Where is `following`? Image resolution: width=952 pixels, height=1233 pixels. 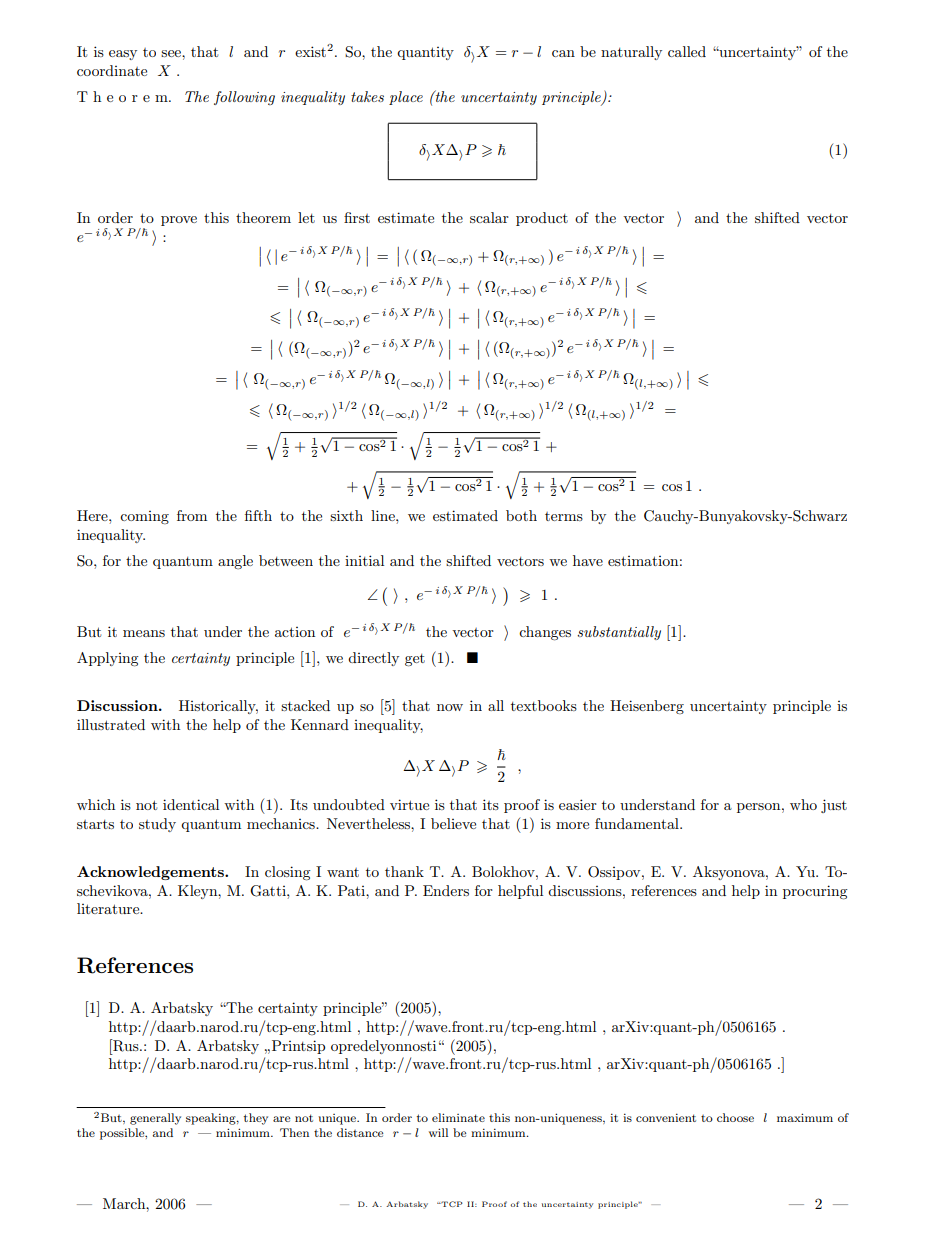 following is located at coordinates (244, 98).
